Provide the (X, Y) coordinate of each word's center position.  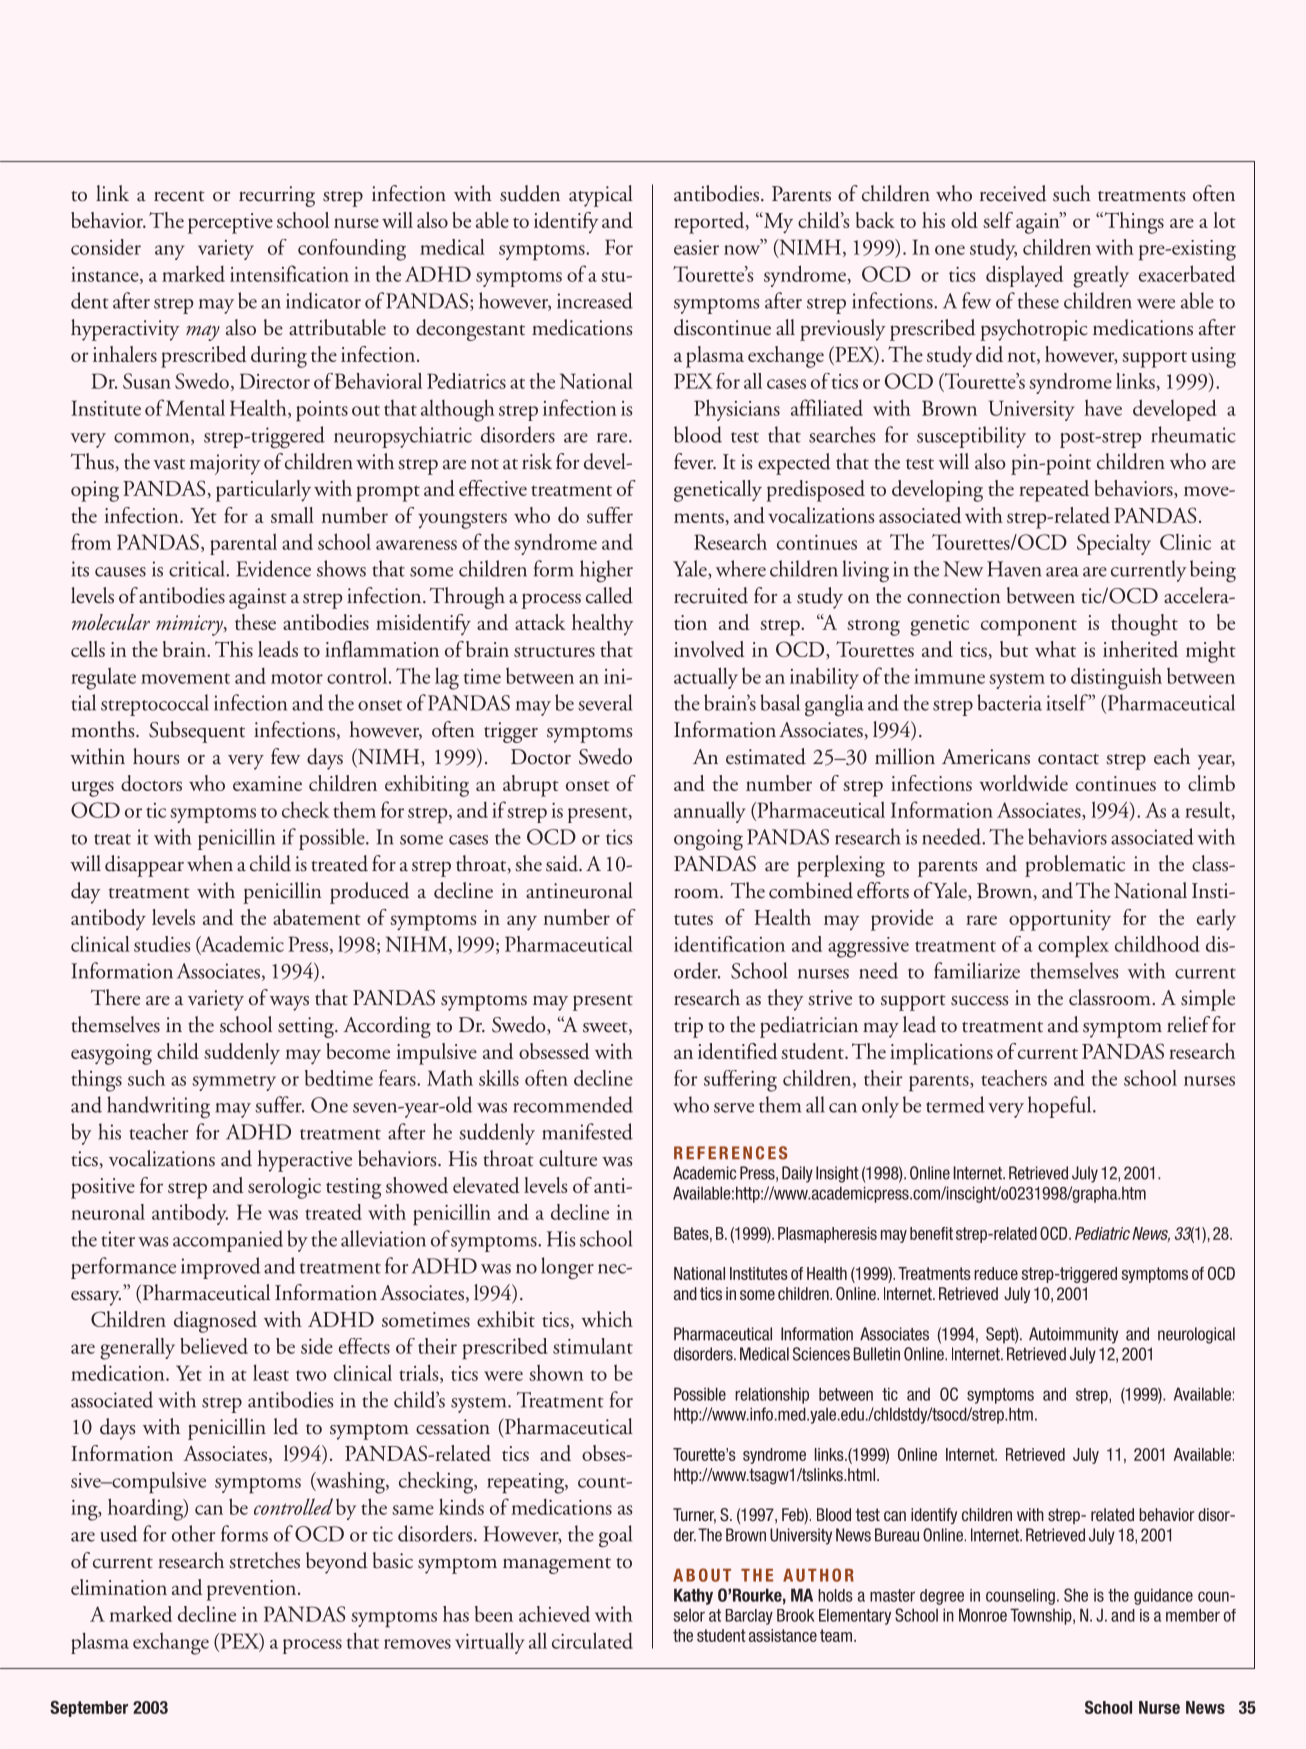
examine (267, 783)
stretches (264, 1560)
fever (695, 461)
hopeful (1061, 1107)
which (607, 1319)
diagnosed (215, 1322)
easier (696, 247)
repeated (1054, 491)
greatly (1101, 277)
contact (1068, 759)
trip (688, 1027)
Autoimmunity (1073, 1335)
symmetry (234, 1083)
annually (710, 812)
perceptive (230, 223)
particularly (263, 491)
